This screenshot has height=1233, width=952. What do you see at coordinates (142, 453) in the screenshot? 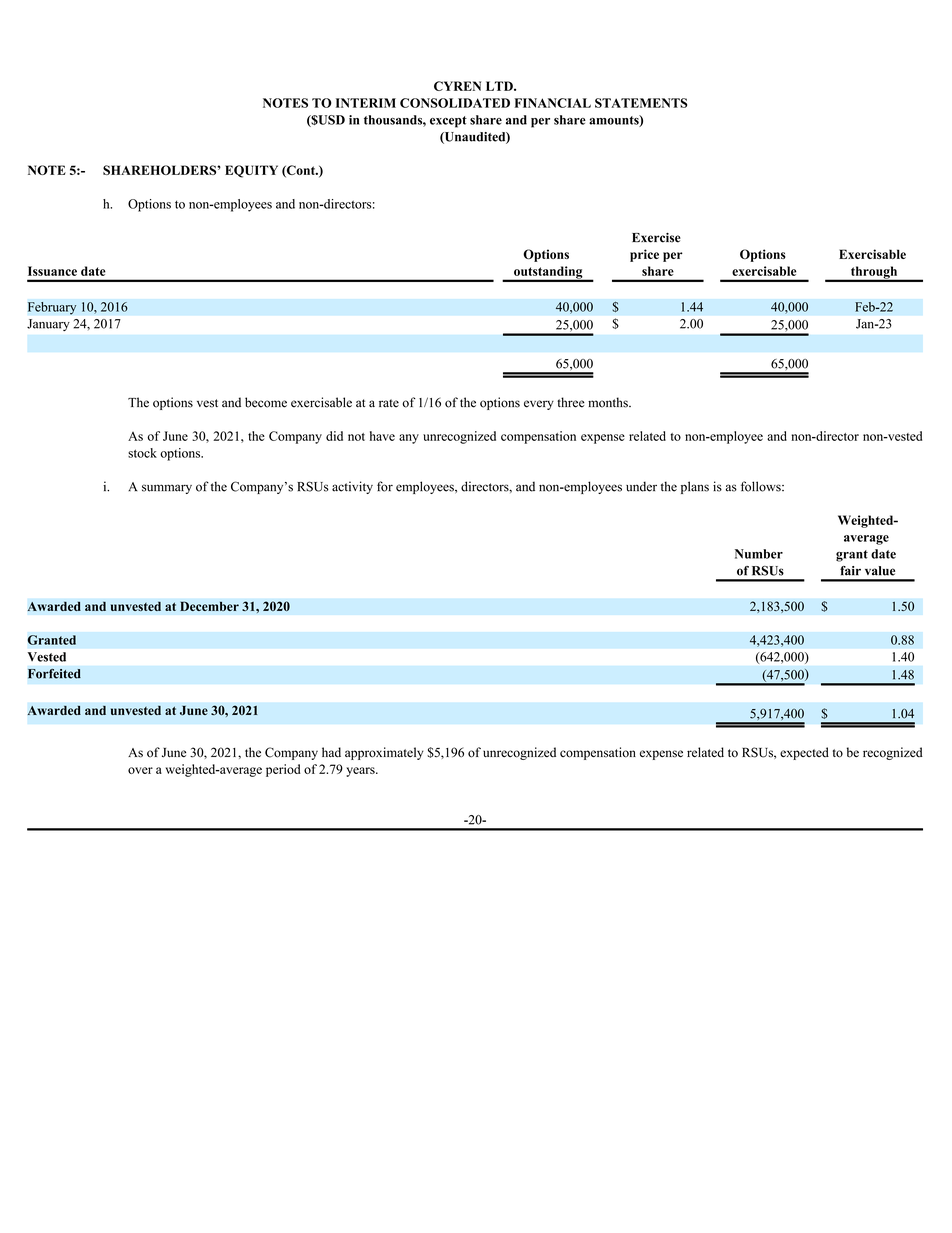
I see `stock` at bounding box center [142, 453].
